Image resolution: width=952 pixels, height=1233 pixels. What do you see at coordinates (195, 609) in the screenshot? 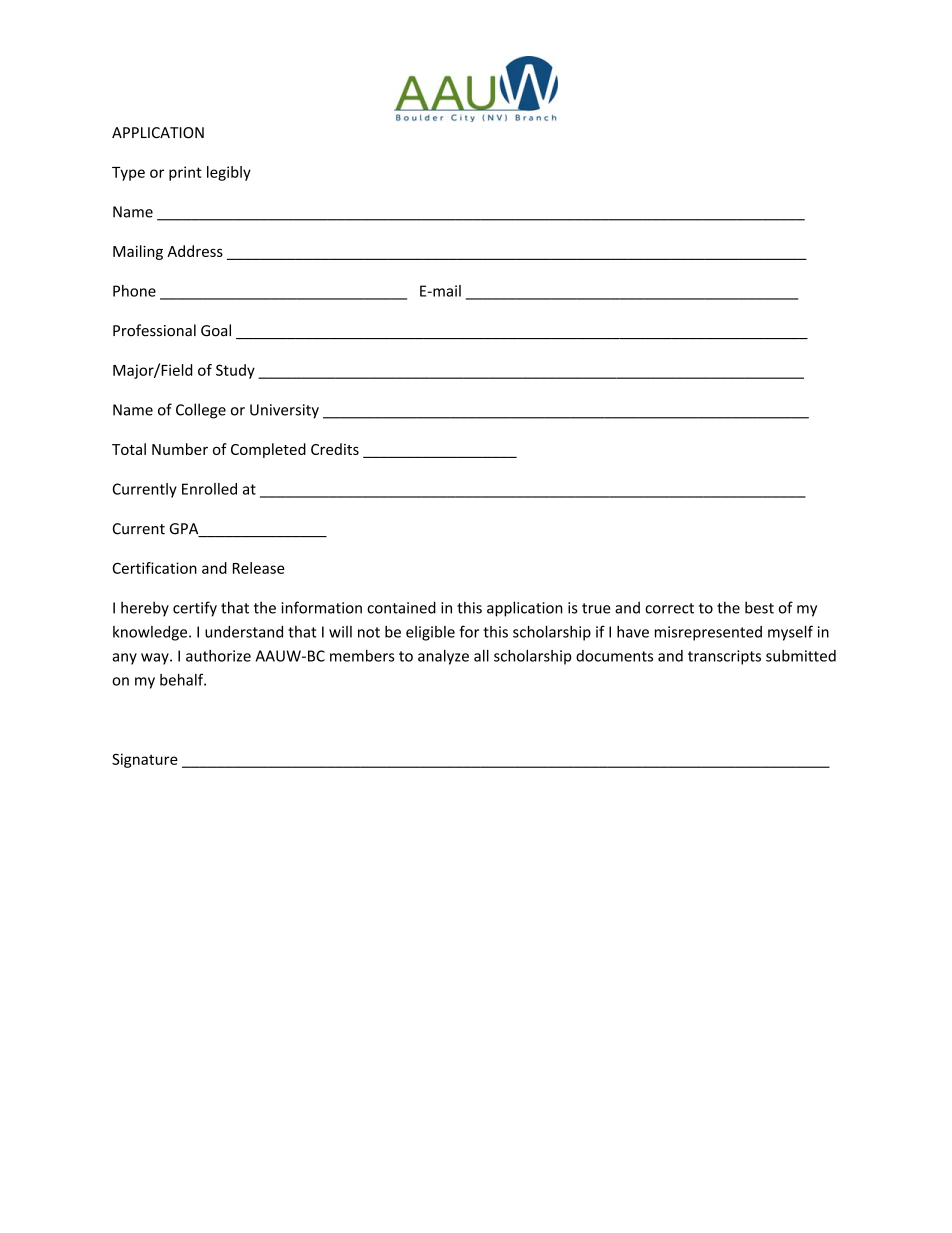
I see `certify` at bounding box center [195, 609].
